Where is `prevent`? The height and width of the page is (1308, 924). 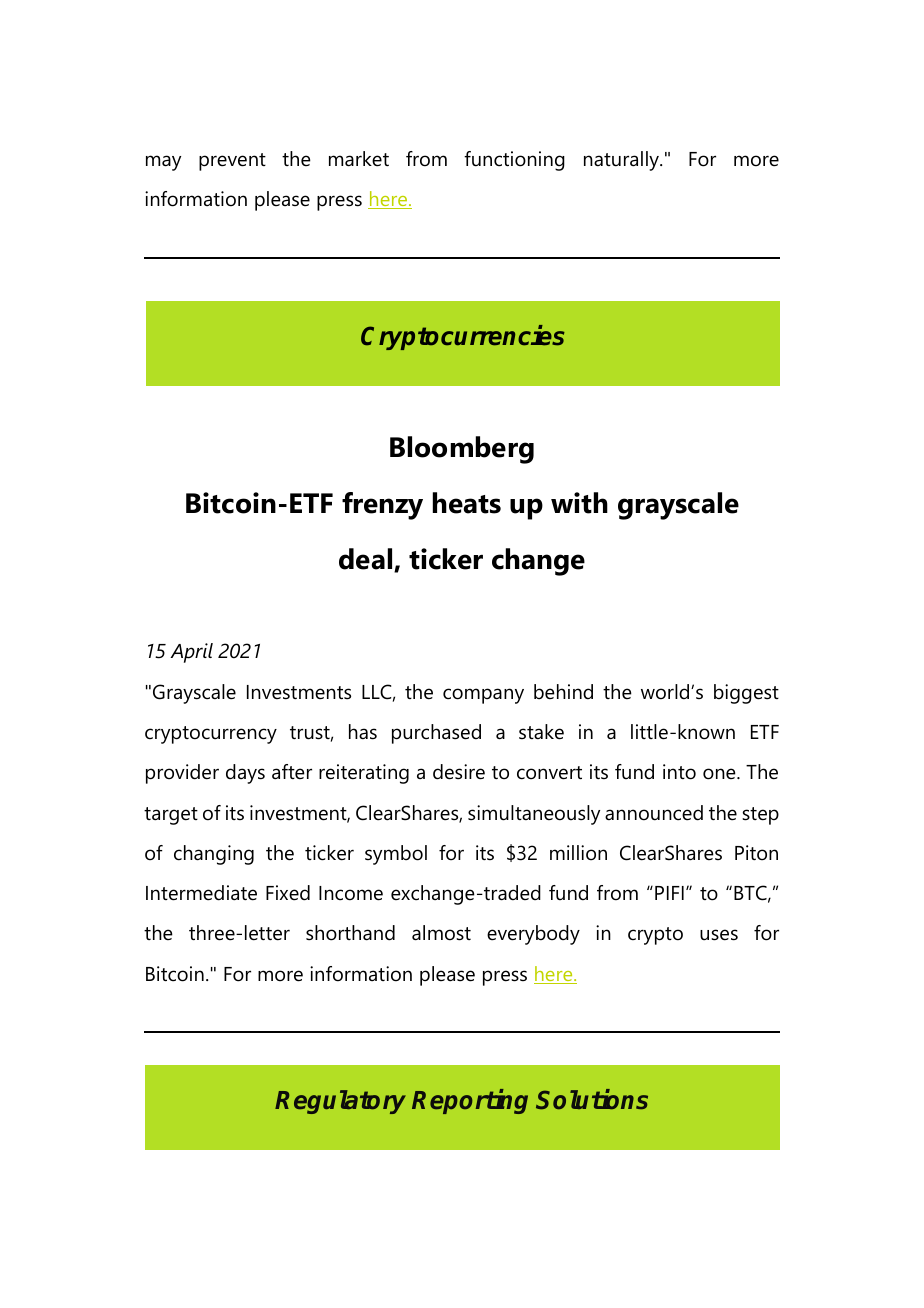 prevent is located at coordinates (232, 162).
